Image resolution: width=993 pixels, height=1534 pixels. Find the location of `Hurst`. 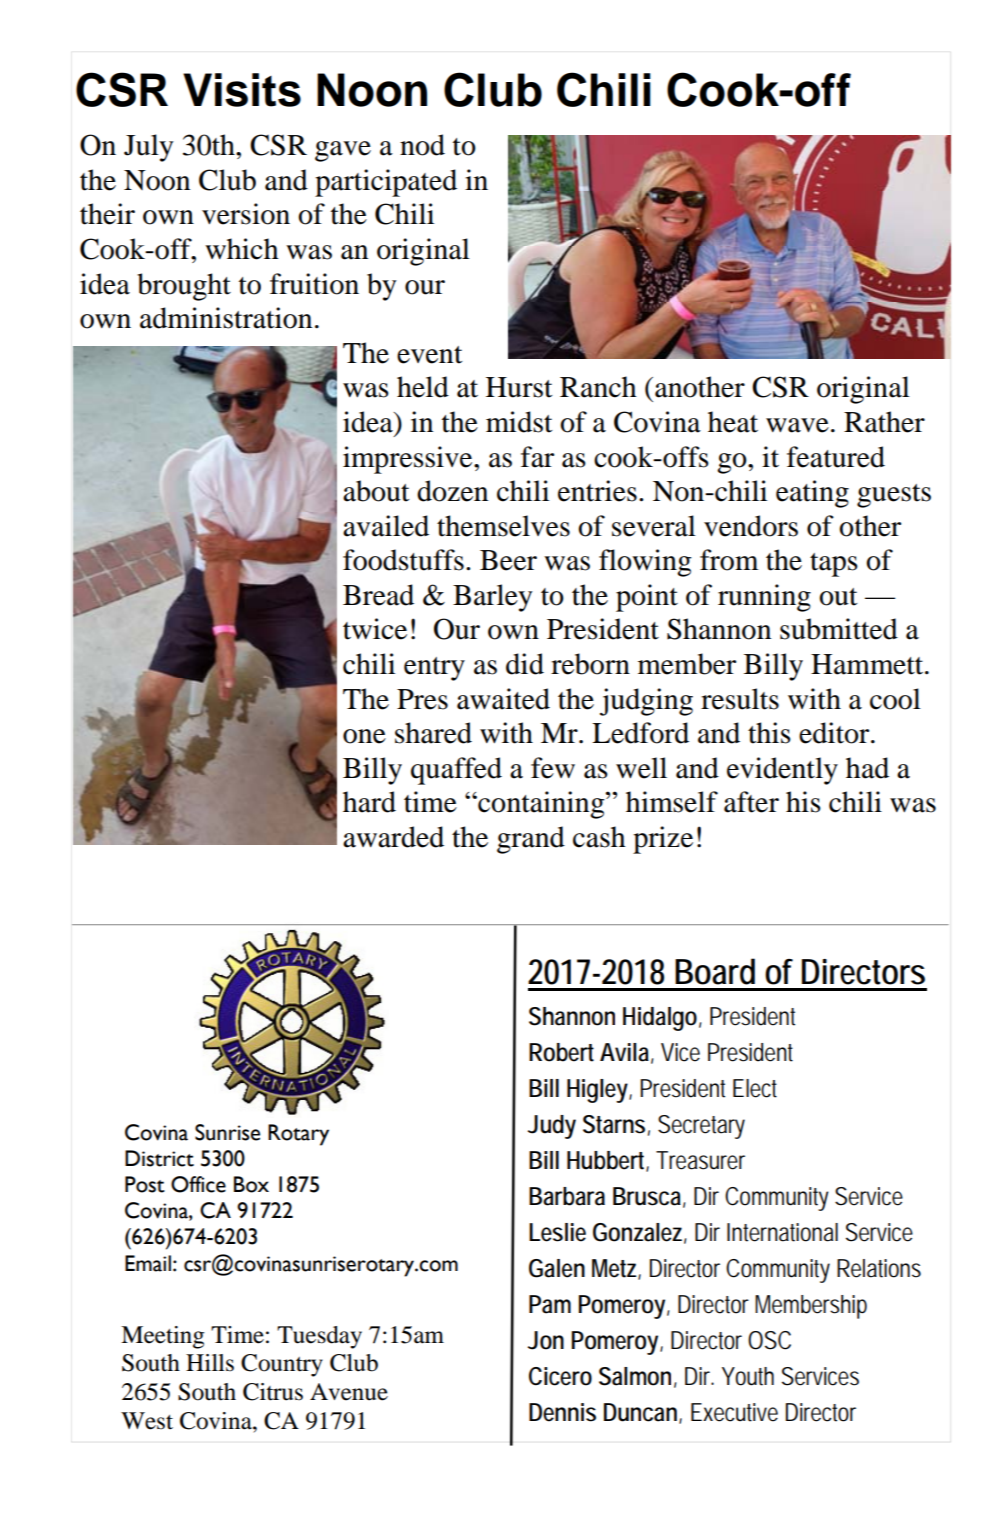

Hurst is located at coordinates (519, 387).
